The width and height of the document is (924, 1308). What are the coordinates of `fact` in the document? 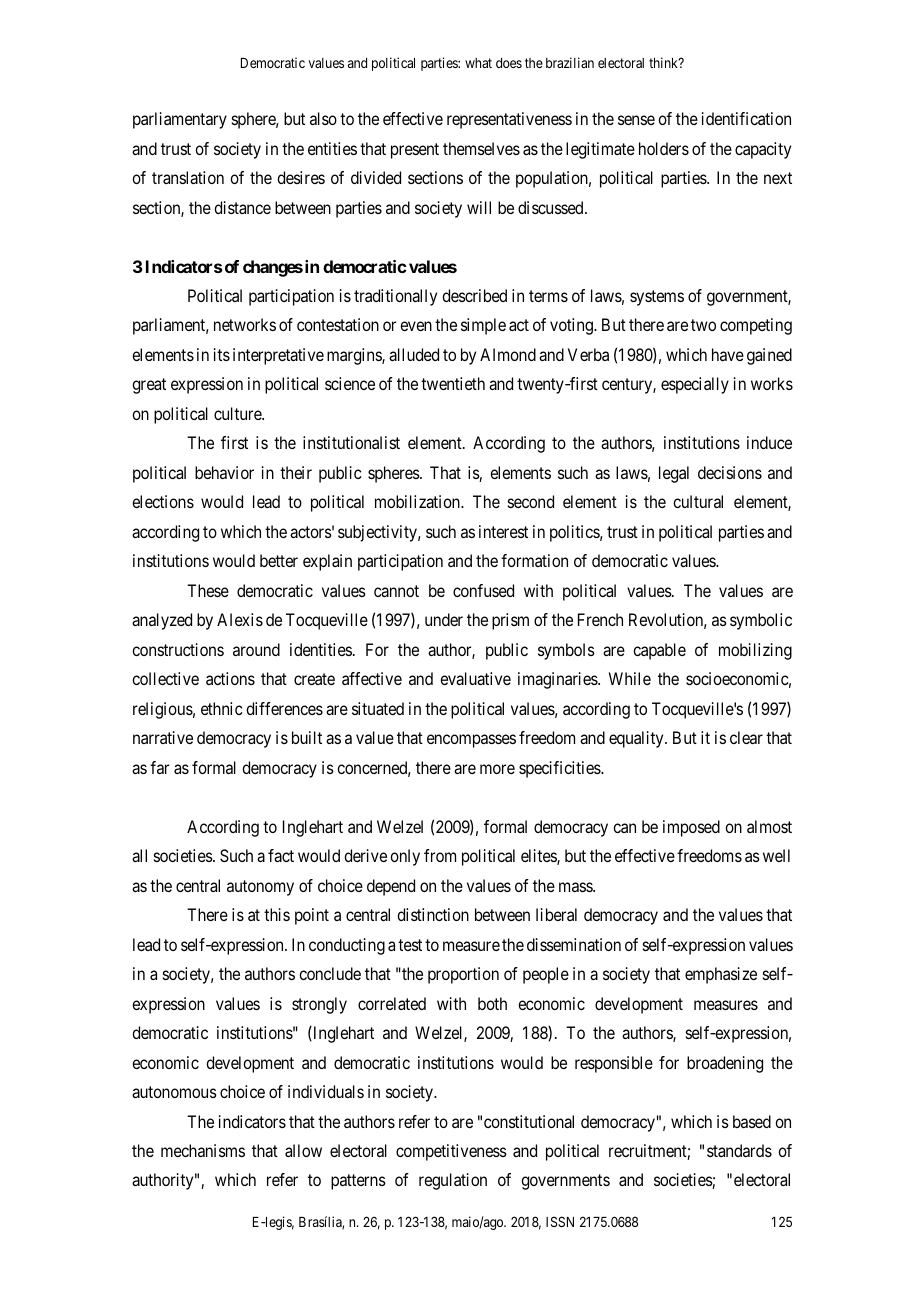 It's located at (281, 855).
